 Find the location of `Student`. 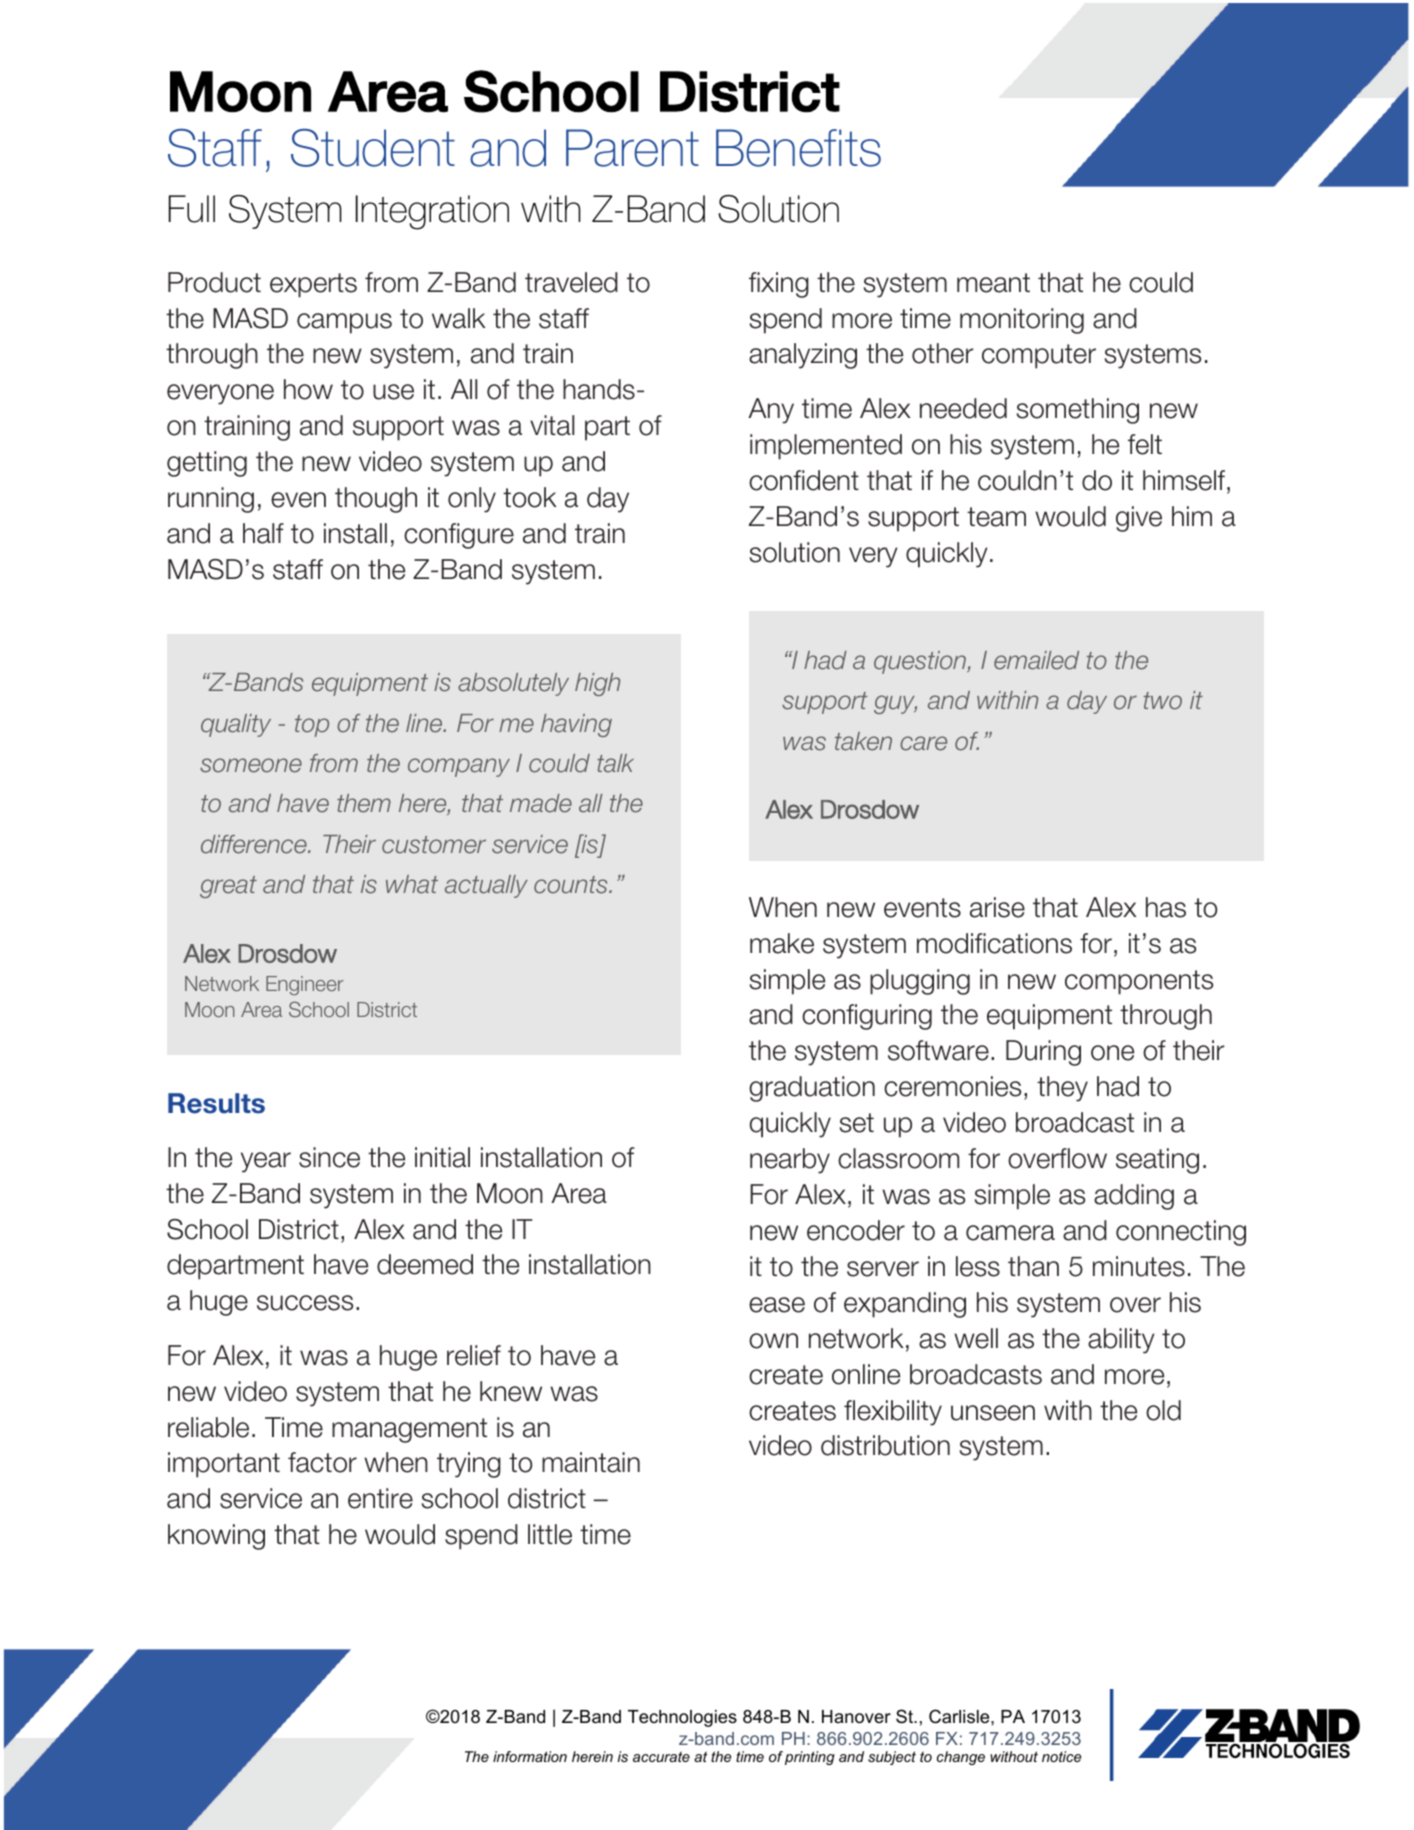

Student is located at coordinates (373, 148).
